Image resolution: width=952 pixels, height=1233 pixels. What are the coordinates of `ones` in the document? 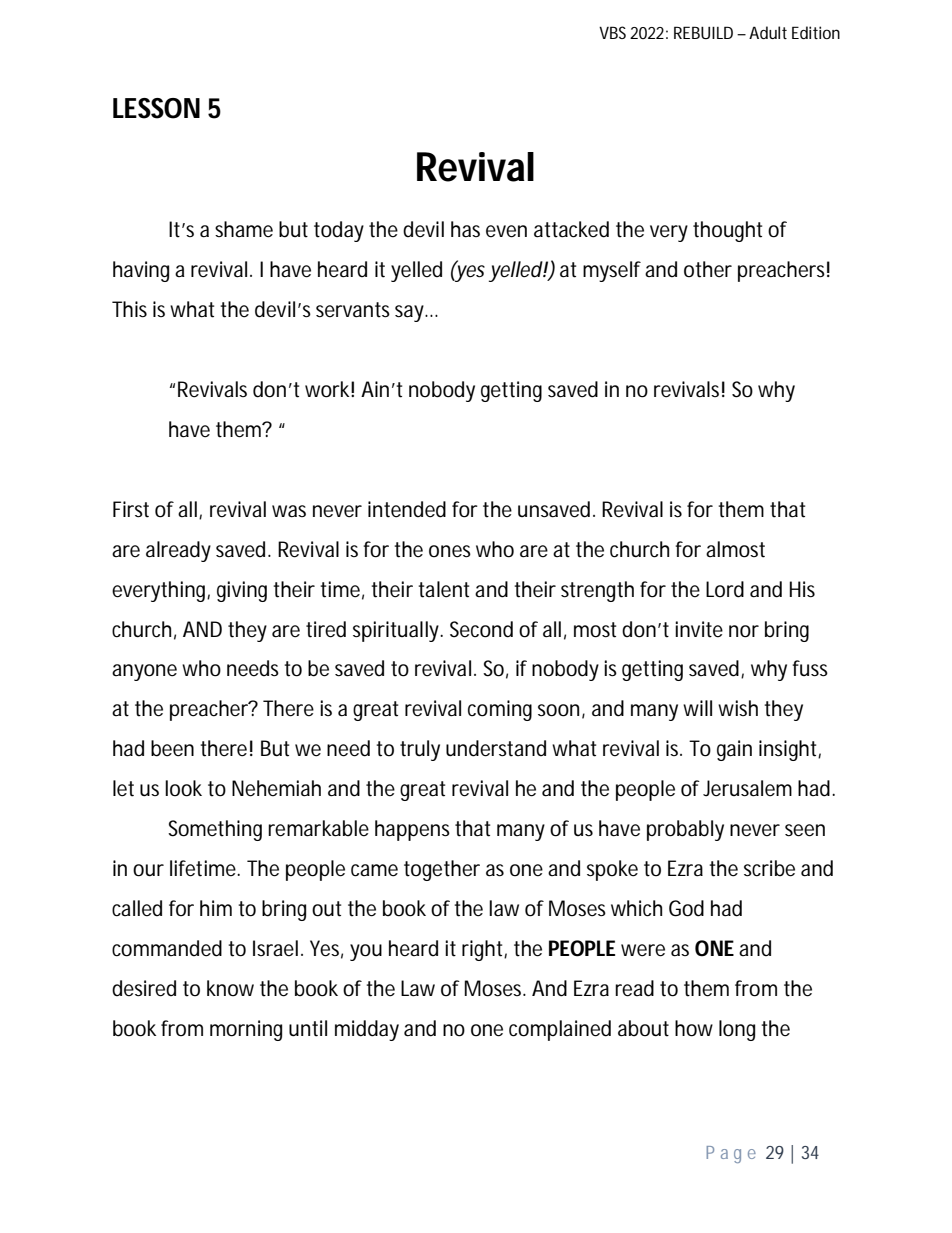 It's located at (450, 551).
